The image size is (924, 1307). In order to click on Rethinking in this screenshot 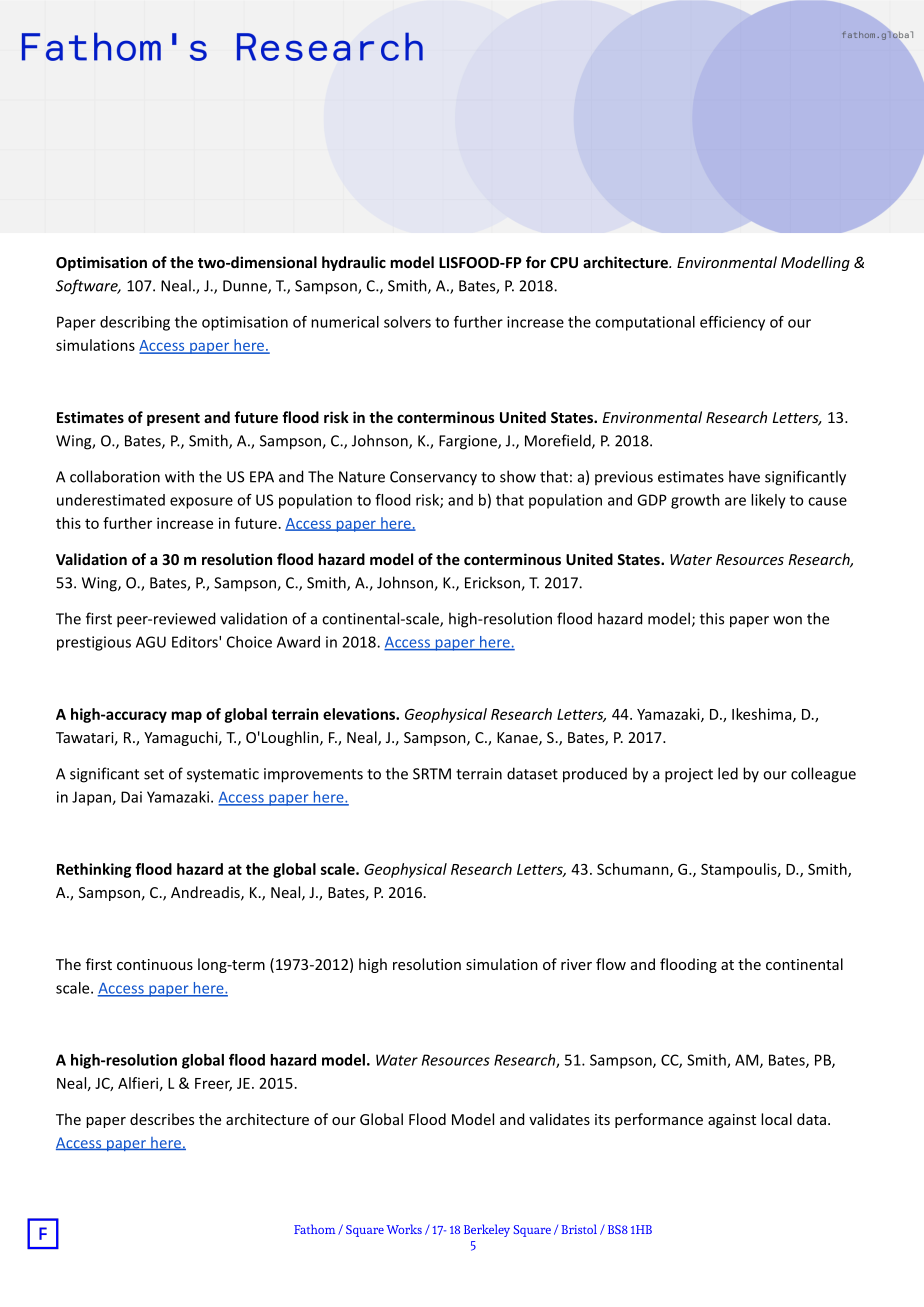, I will do `click(94, 870)`.
